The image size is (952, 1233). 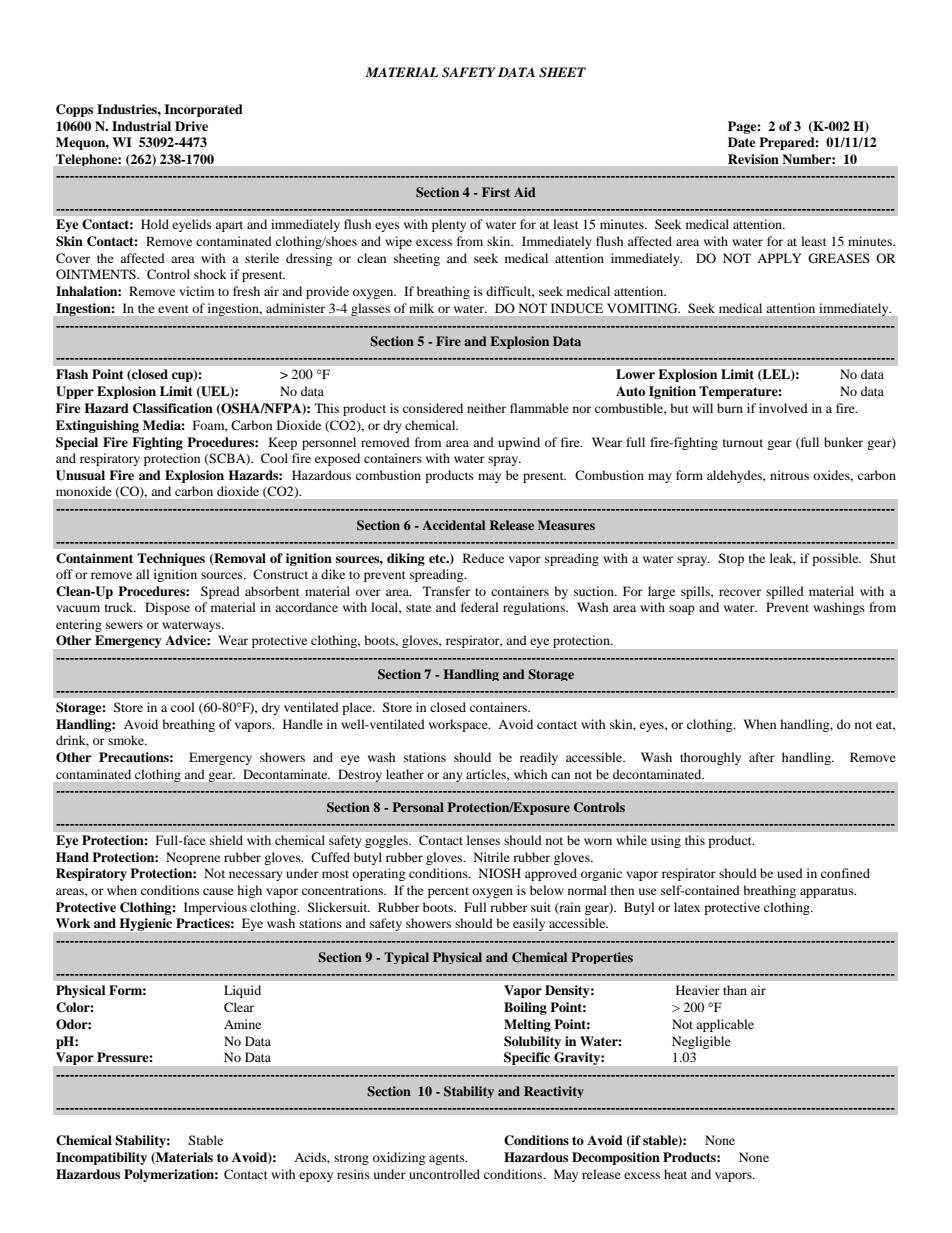 What do you see at coordinates (141, 126) in the page?
I see `Industrial` at bounding box center [141, 126].
